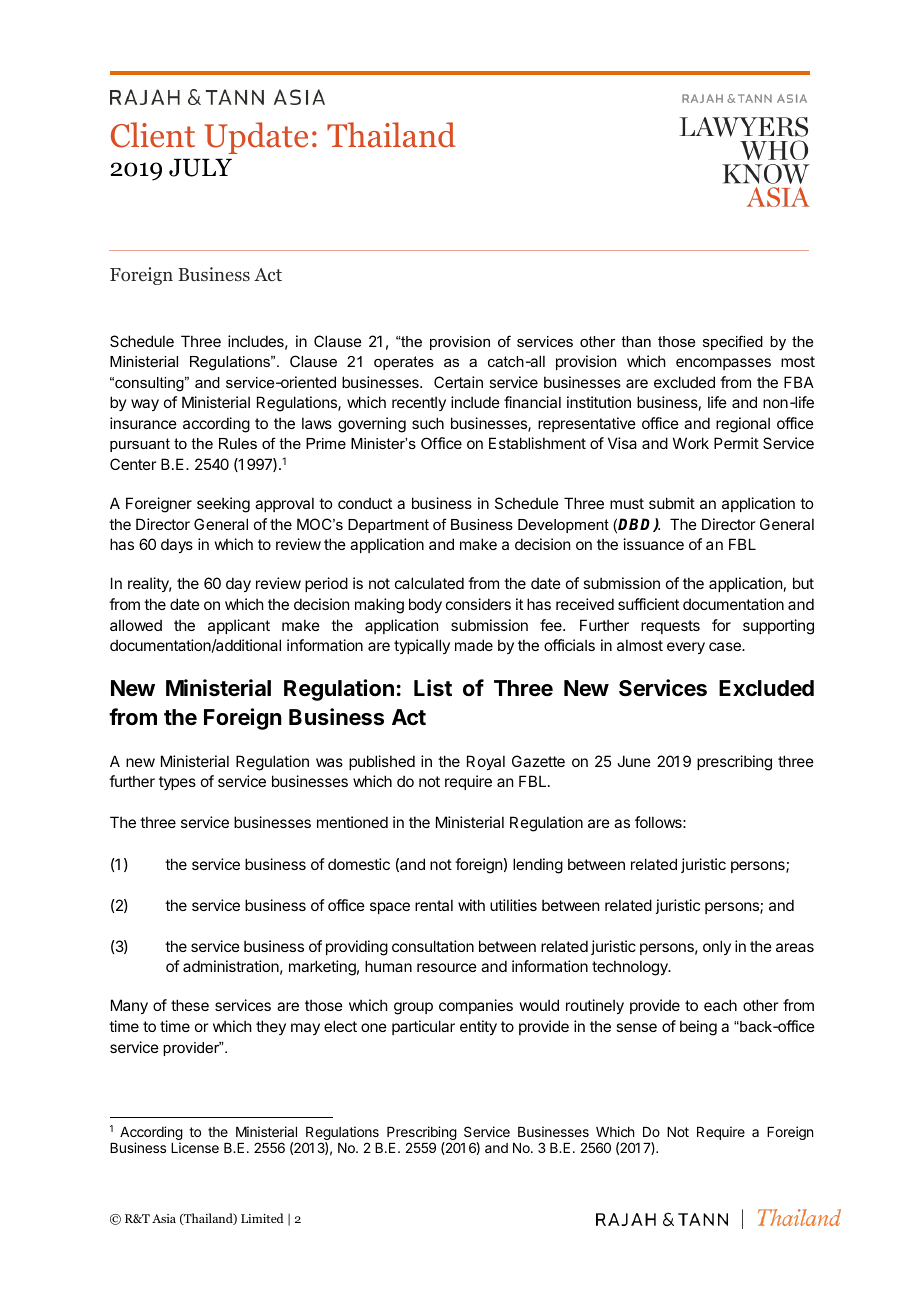 Image resolution: width=924 pixels, height=1309 pixels. What do you see at coordinates (404, 363) in the image?
I see `operates` at bounding box center [404, 363].
